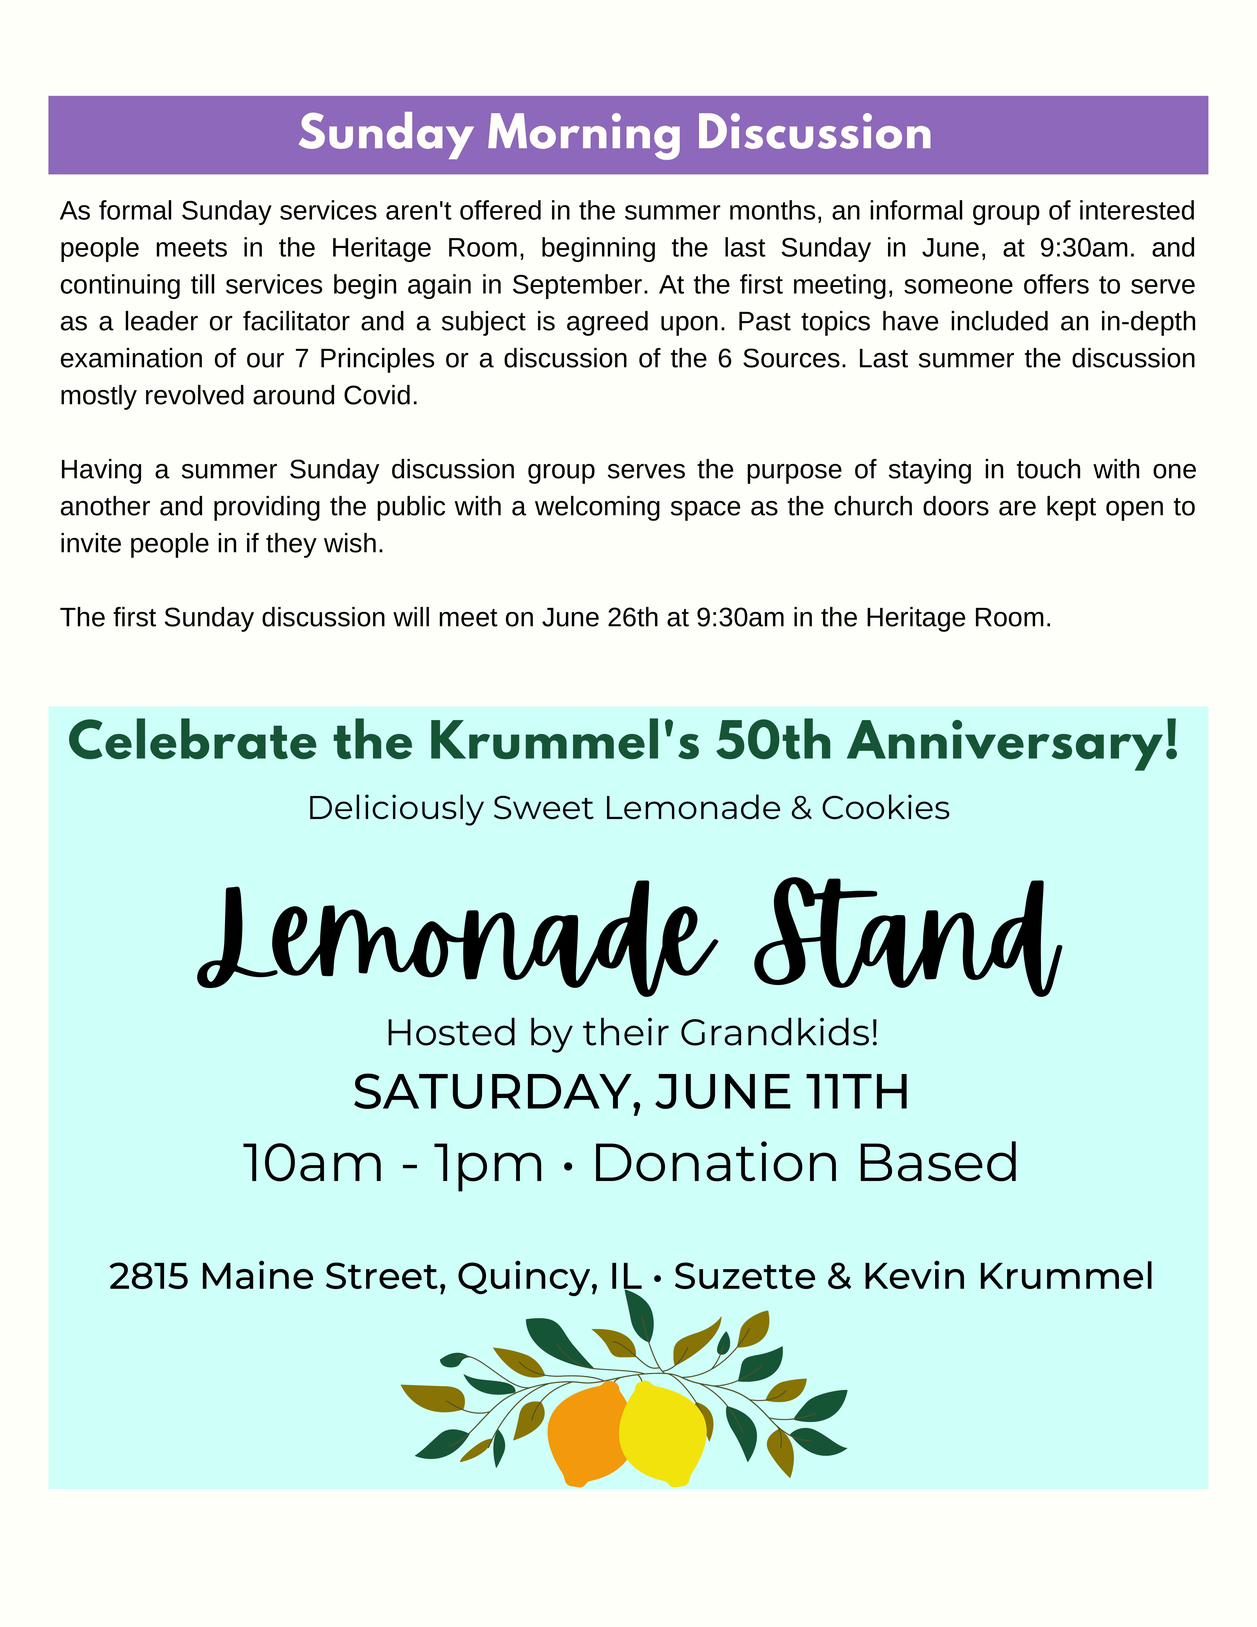 The height and width of the document is (1627, 1257). What do you see at coordinates (584, 136) in the document?
I see `Morning` at bounding box center [584, 136].
